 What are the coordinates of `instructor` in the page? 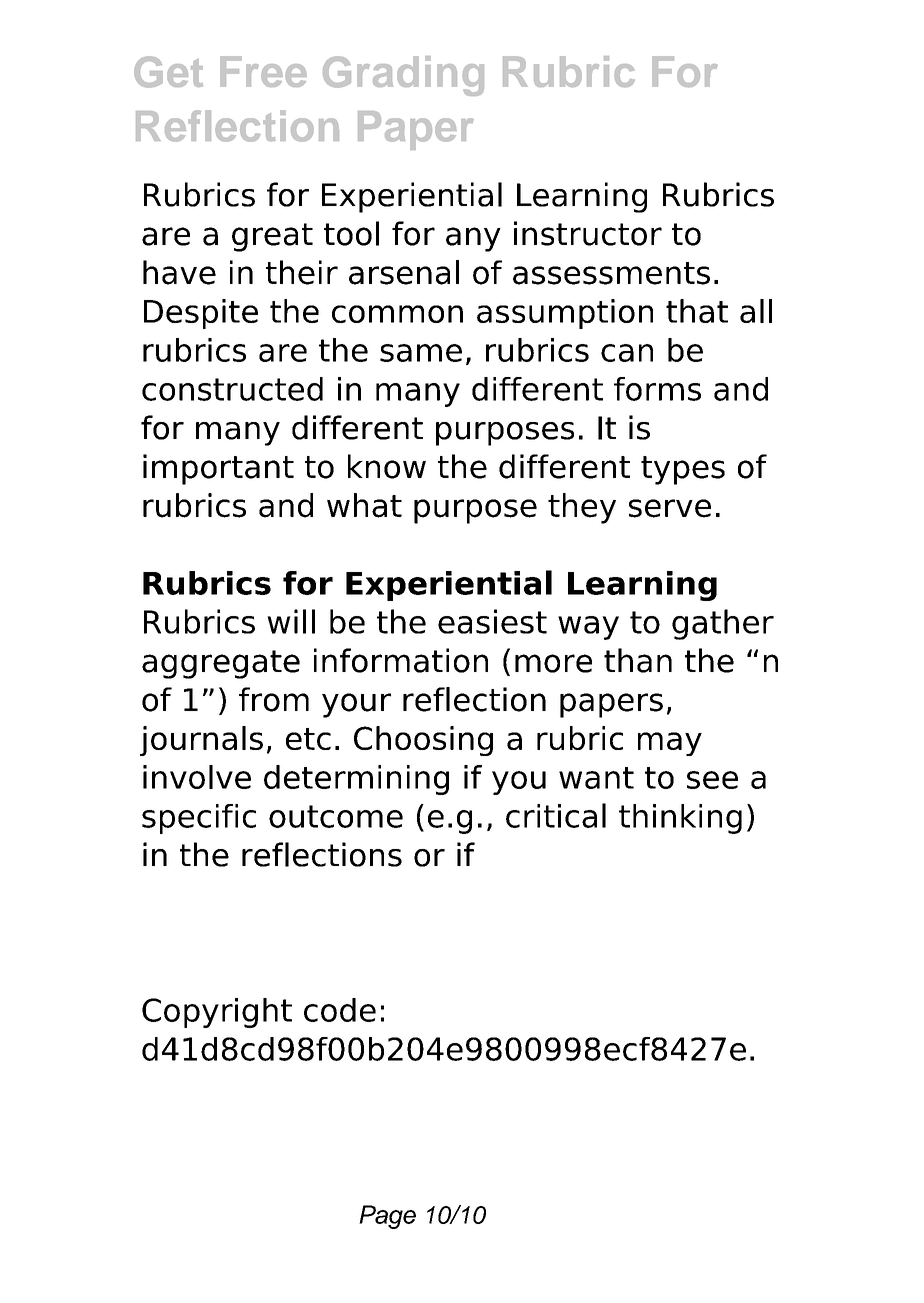 It's located at (588, 233).
